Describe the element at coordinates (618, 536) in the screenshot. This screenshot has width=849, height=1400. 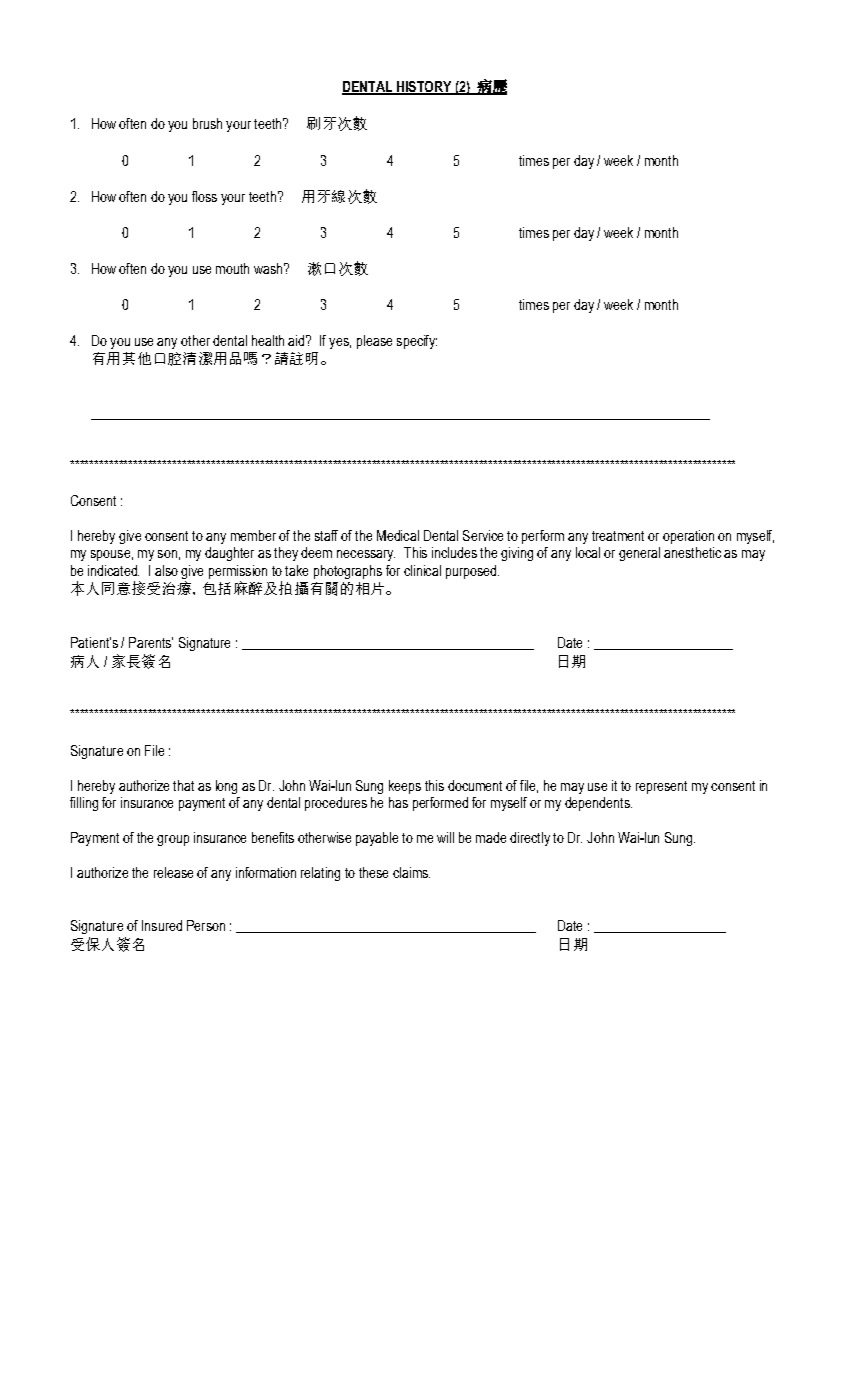
I see `treatment` at that location.
